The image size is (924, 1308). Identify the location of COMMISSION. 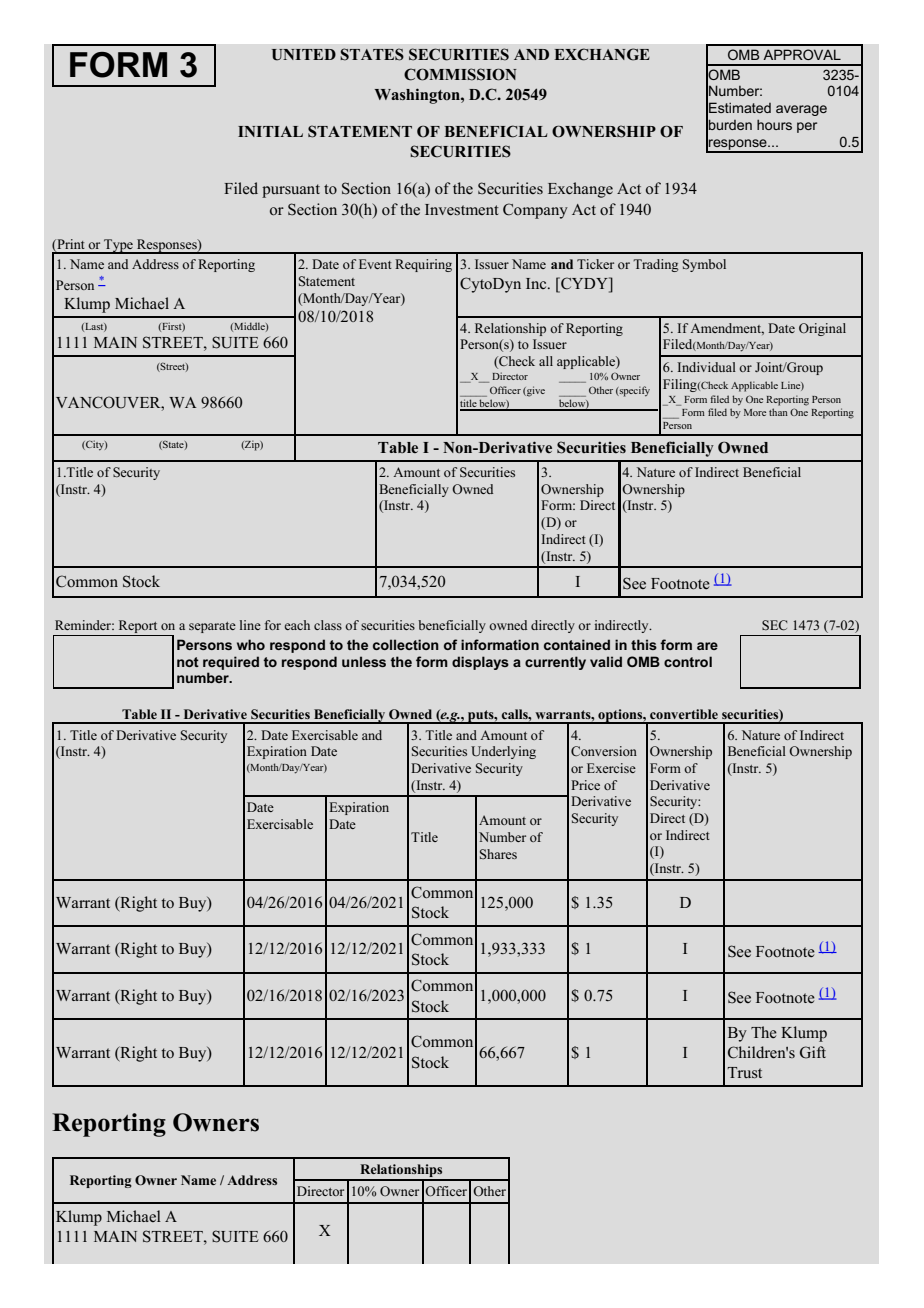
(460, 74).
